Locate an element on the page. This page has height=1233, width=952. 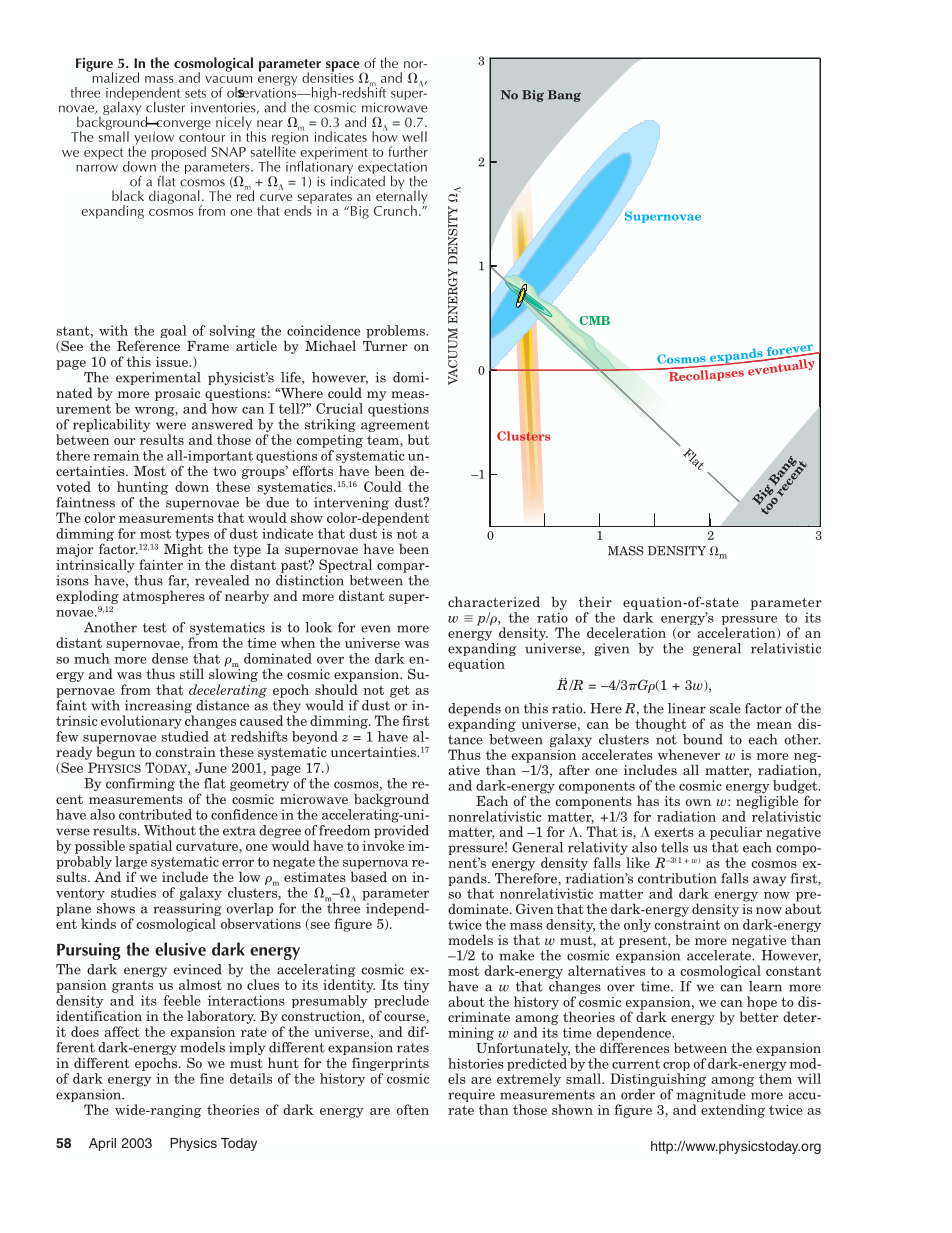
remain is located at coordinates (116, 455).
